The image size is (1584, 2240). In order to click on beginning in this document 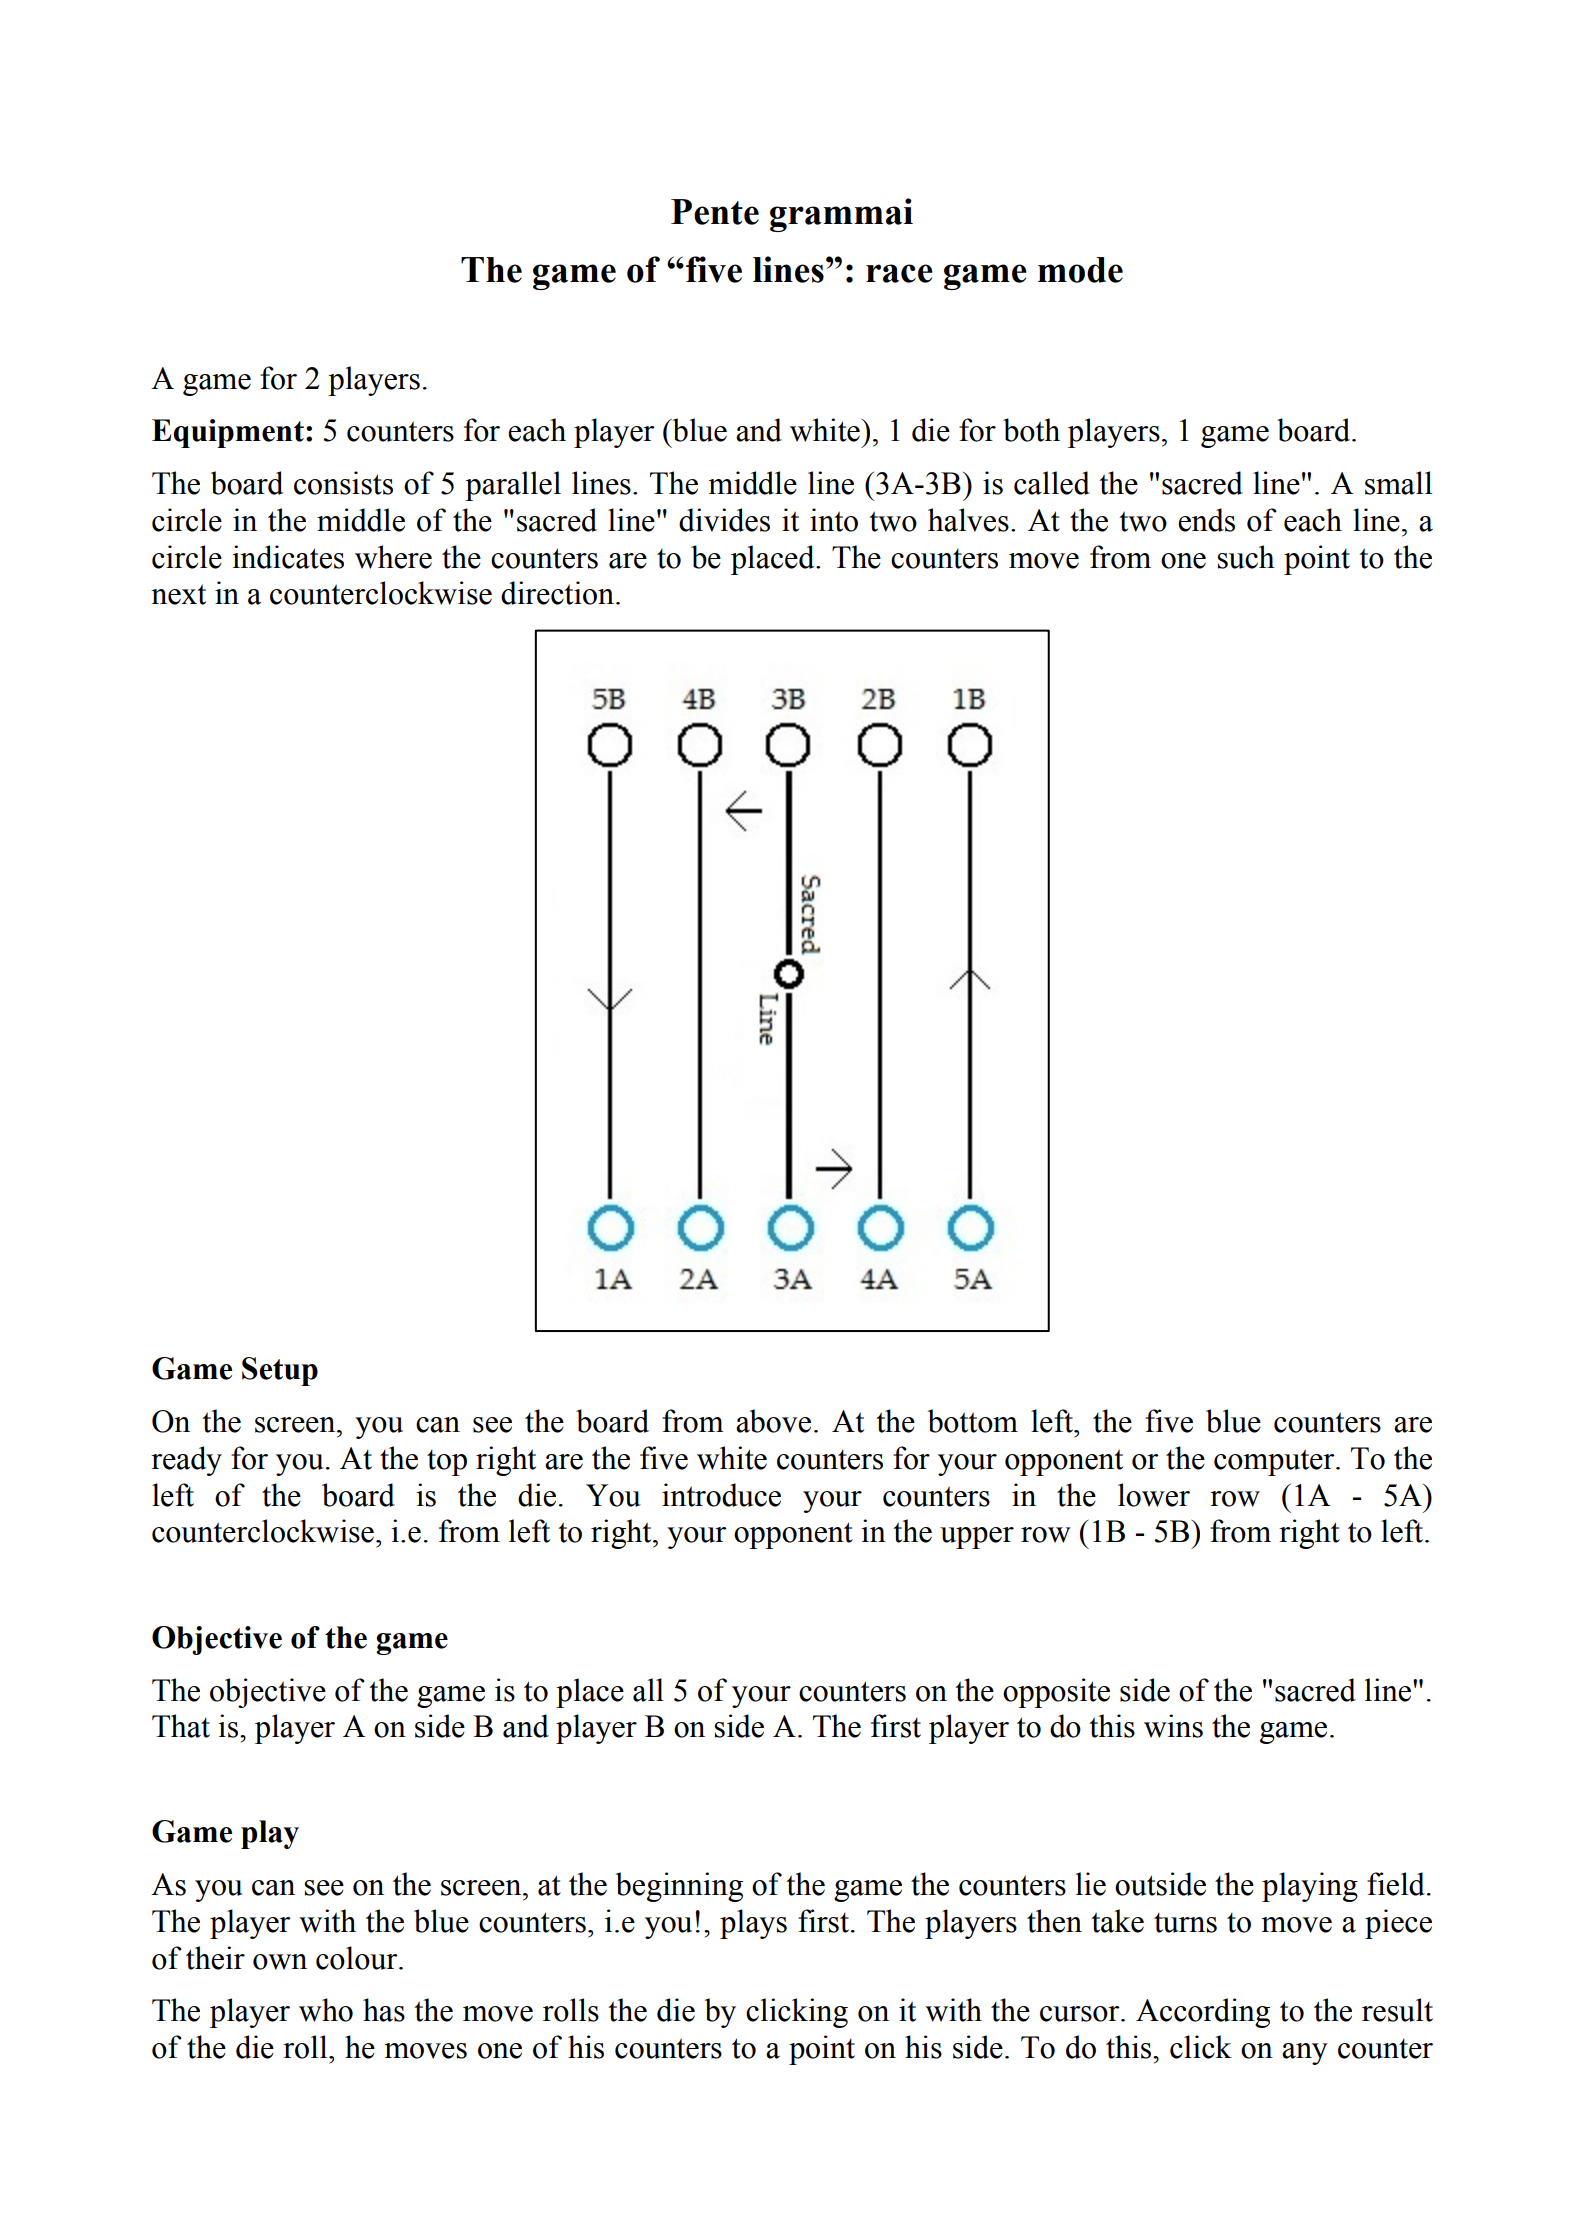, I will do `click(679, 1887)`.
